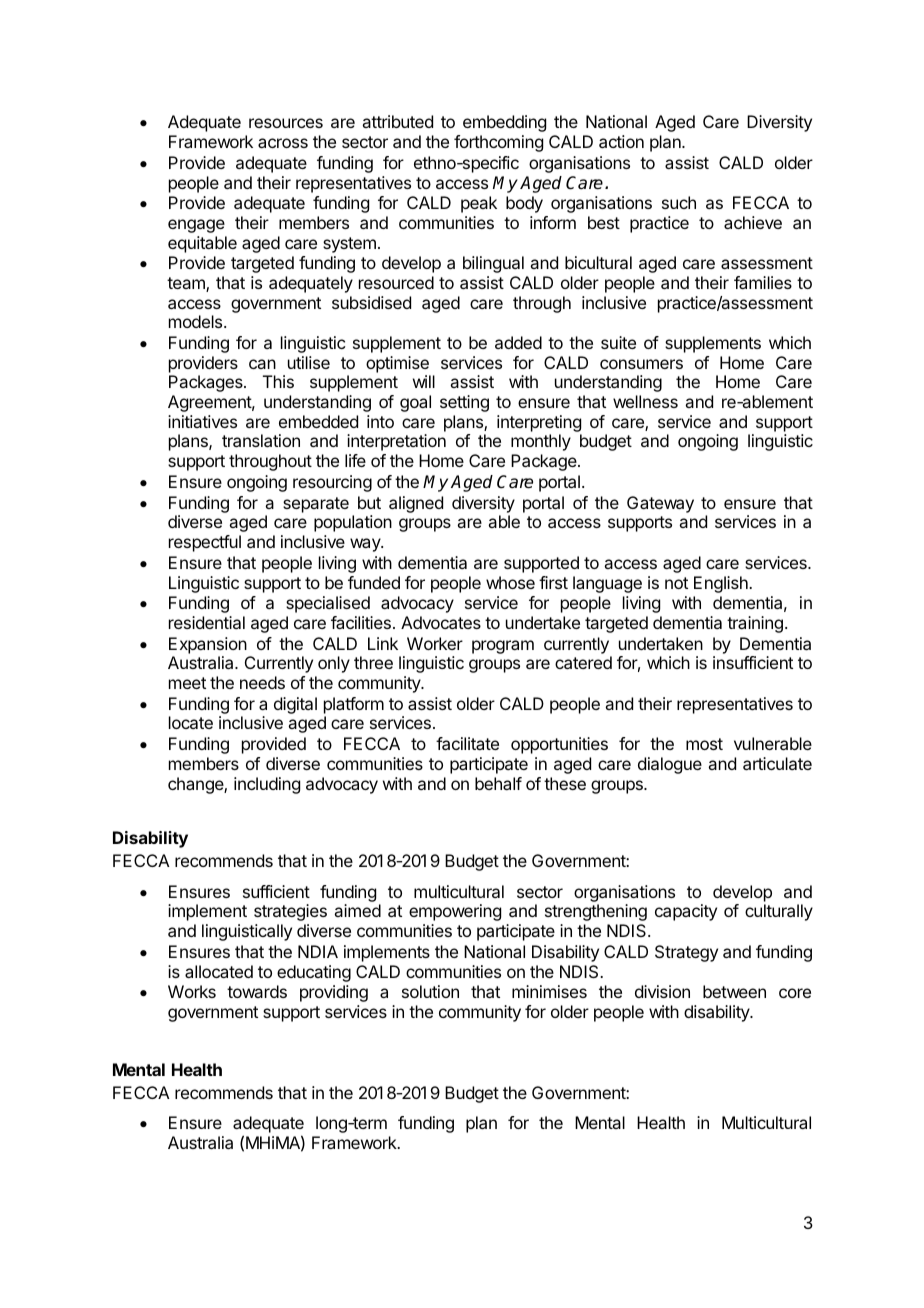 The image size is (924, 1308). Describe the element at coordinates (498, 143) in the screenshot. I see `forthcoming` at that location.
